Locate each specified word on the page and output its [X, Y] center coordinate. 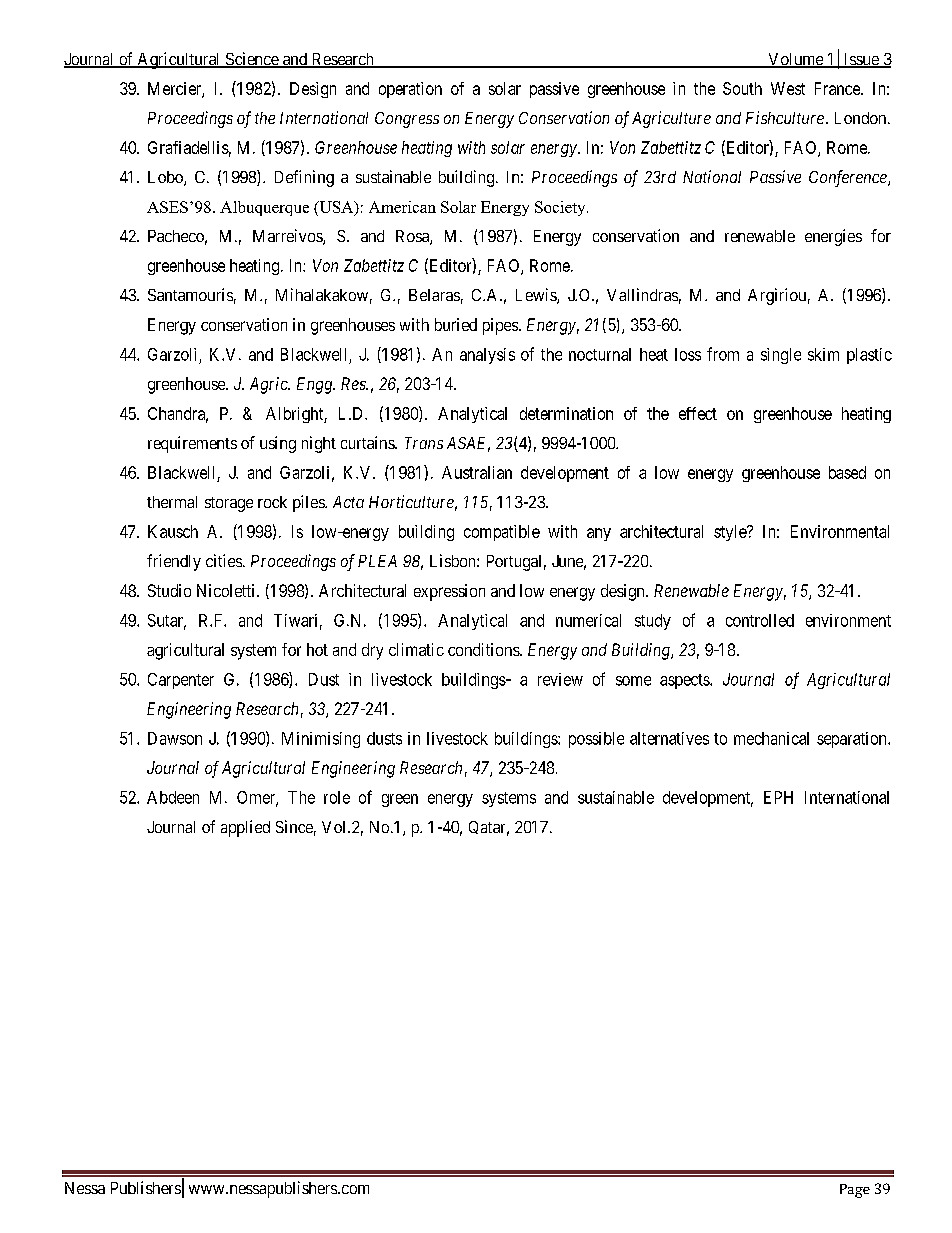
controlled [760, 620]
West [788, 88]
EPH [778, 797]
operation [410, 90]
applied [245, 828]
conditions [484, 649]
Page [855, 1191]
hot [317, 649]
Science [251, 60]
